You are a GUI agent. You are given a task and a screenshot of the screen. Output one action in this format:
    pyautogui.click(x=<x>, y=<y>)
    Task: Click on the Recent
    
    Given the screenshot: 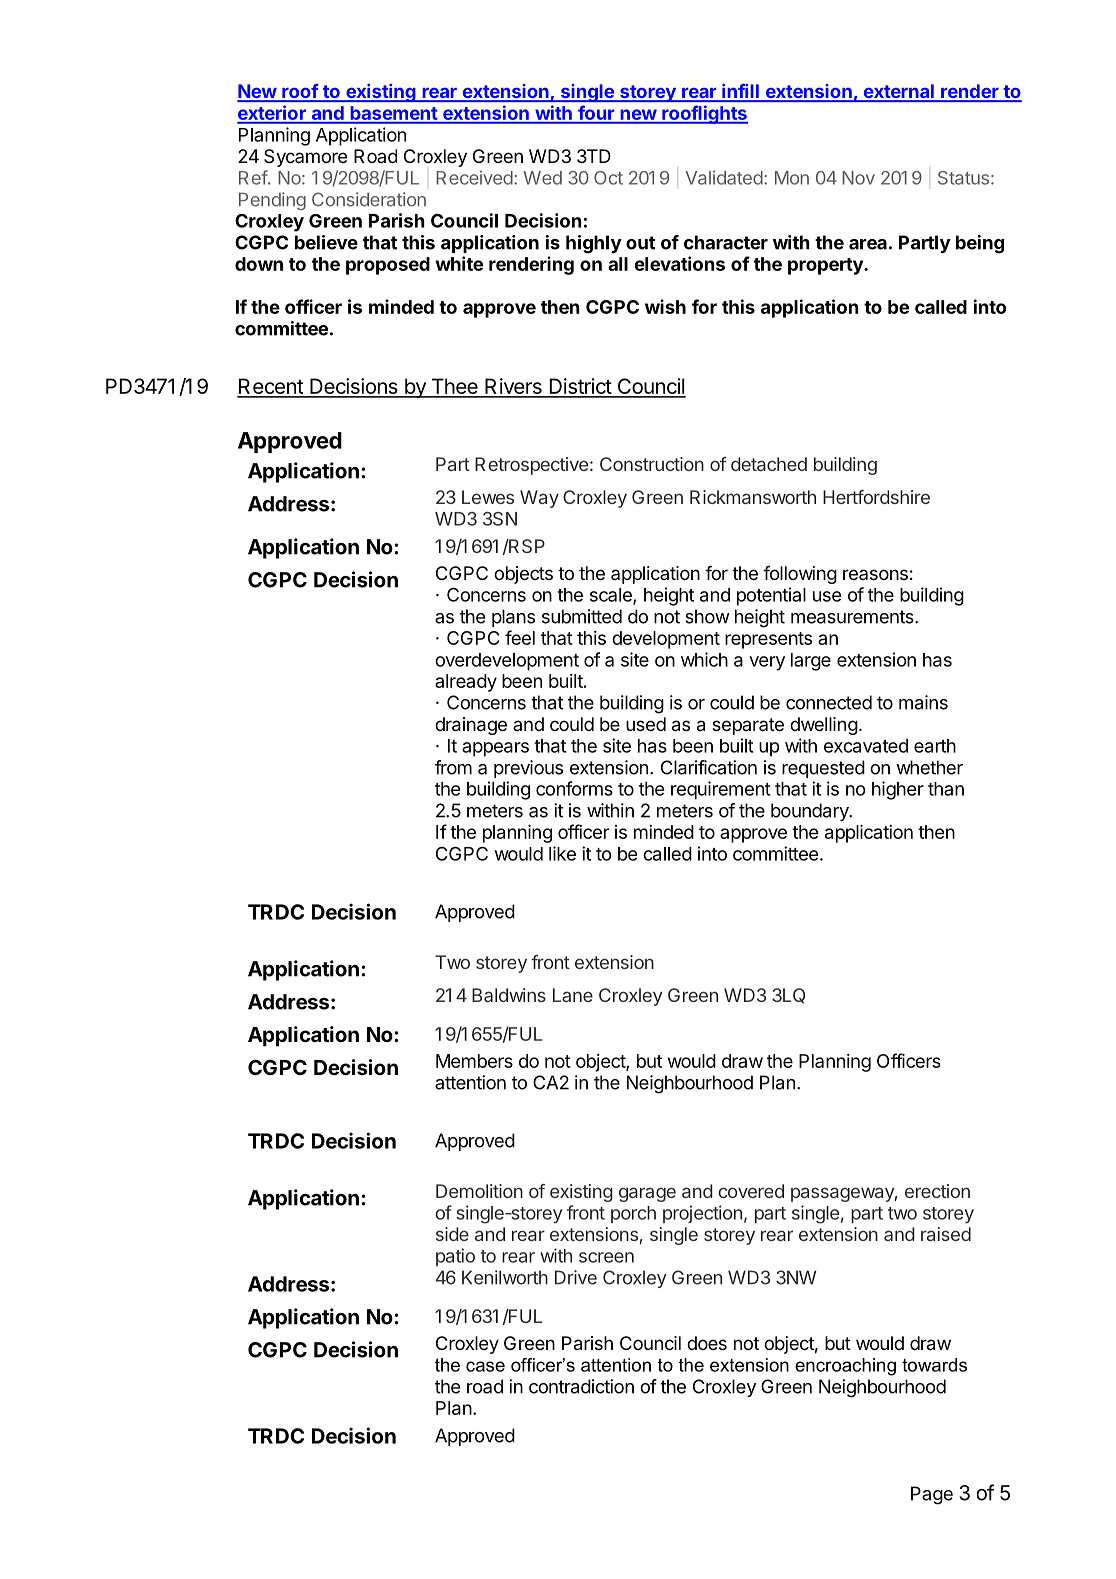 What is the action you would take?
    pyautogui.click(x=271, y=387)
